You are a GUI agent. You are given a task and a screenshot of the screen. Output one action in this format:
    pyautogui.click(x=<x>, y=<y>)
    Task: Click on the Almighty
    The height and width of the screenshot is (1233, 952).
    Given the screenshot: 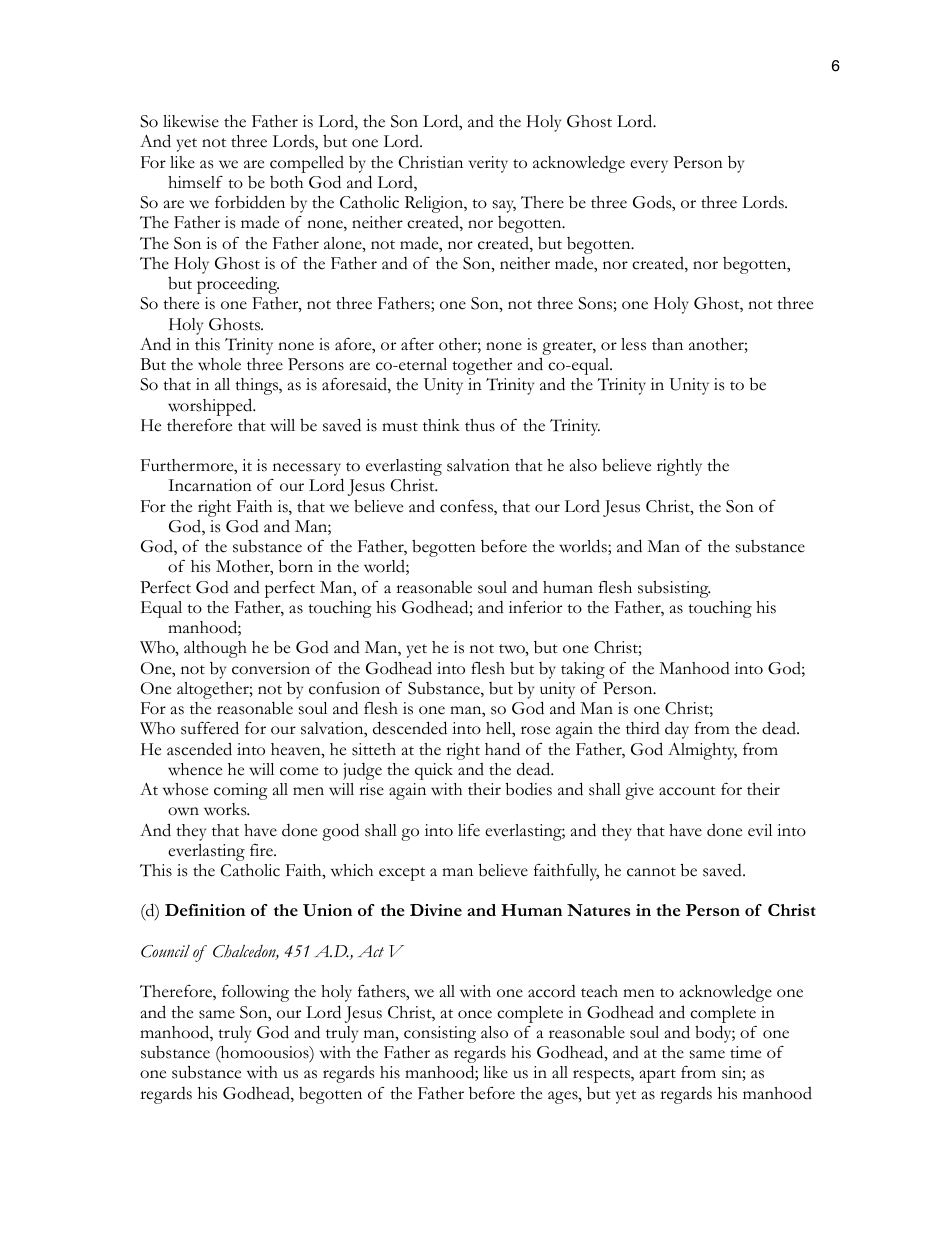 What is the action you would take?
    pyautogui.click(x=702, y=751)
